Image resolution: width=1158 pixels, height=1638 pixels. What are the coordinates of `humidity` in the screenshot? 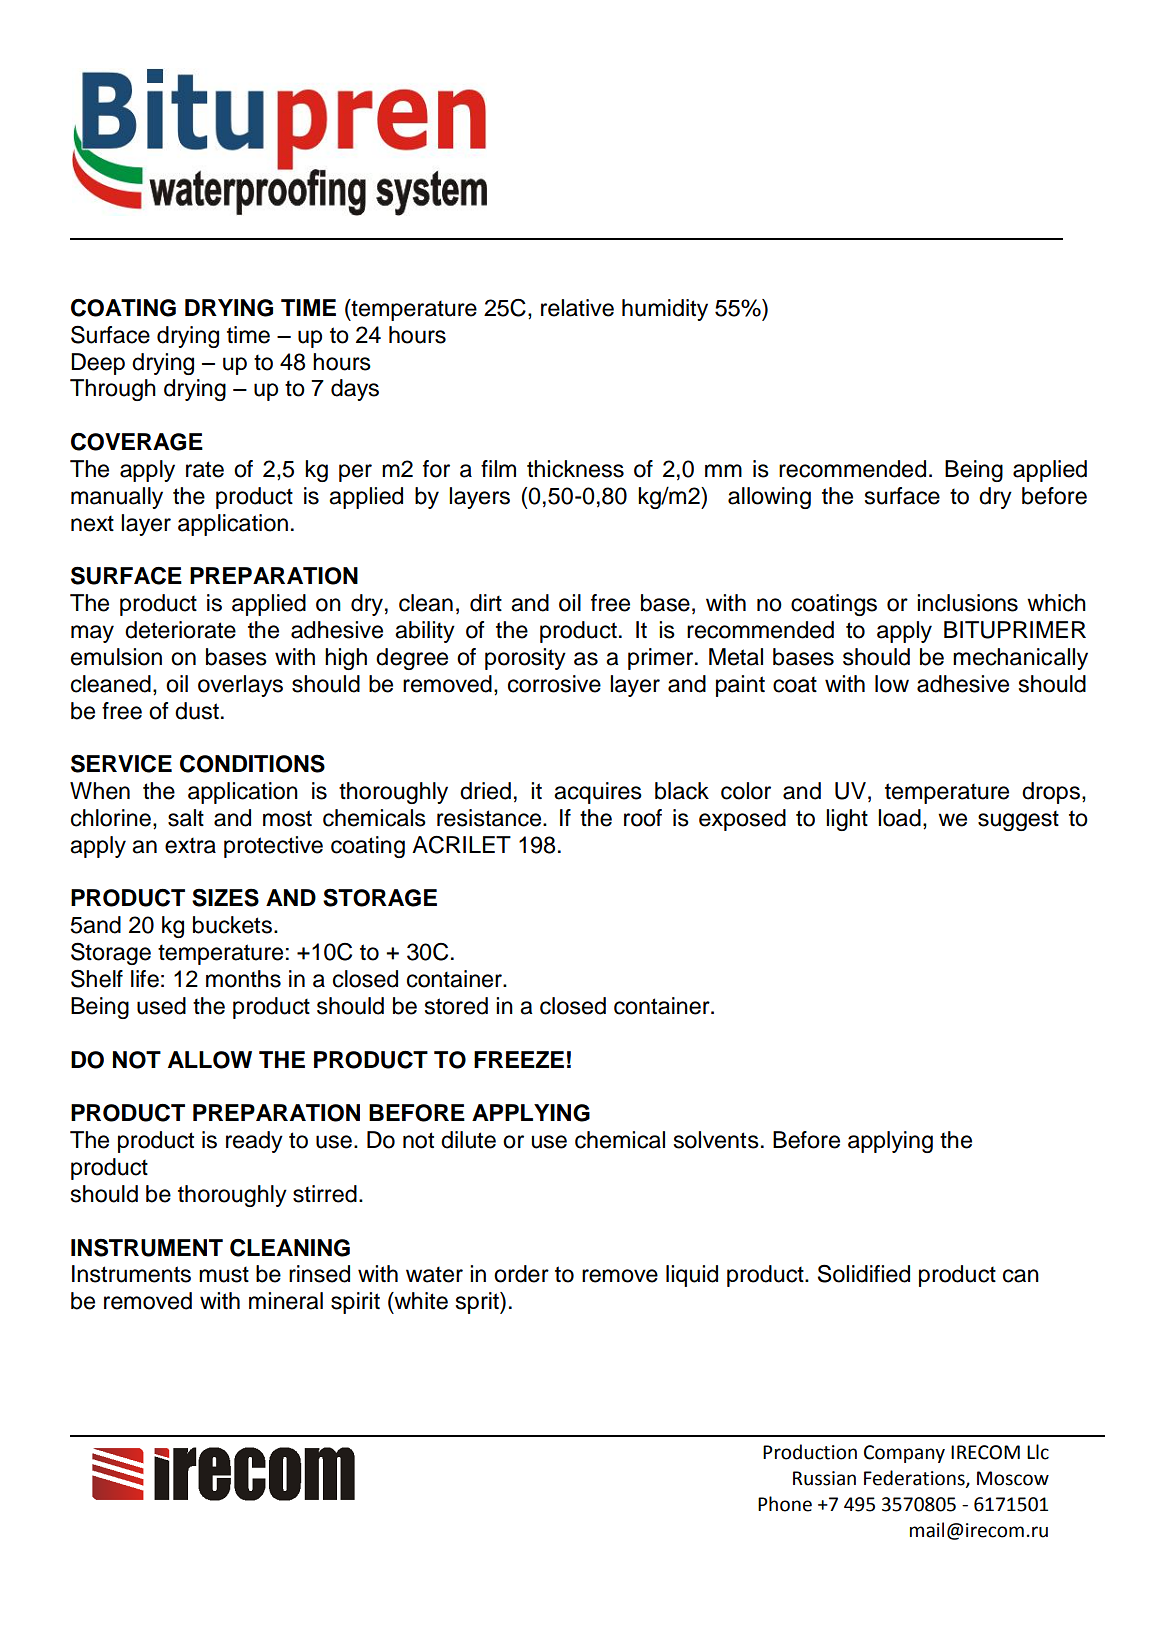 It's located at (665, 310).
